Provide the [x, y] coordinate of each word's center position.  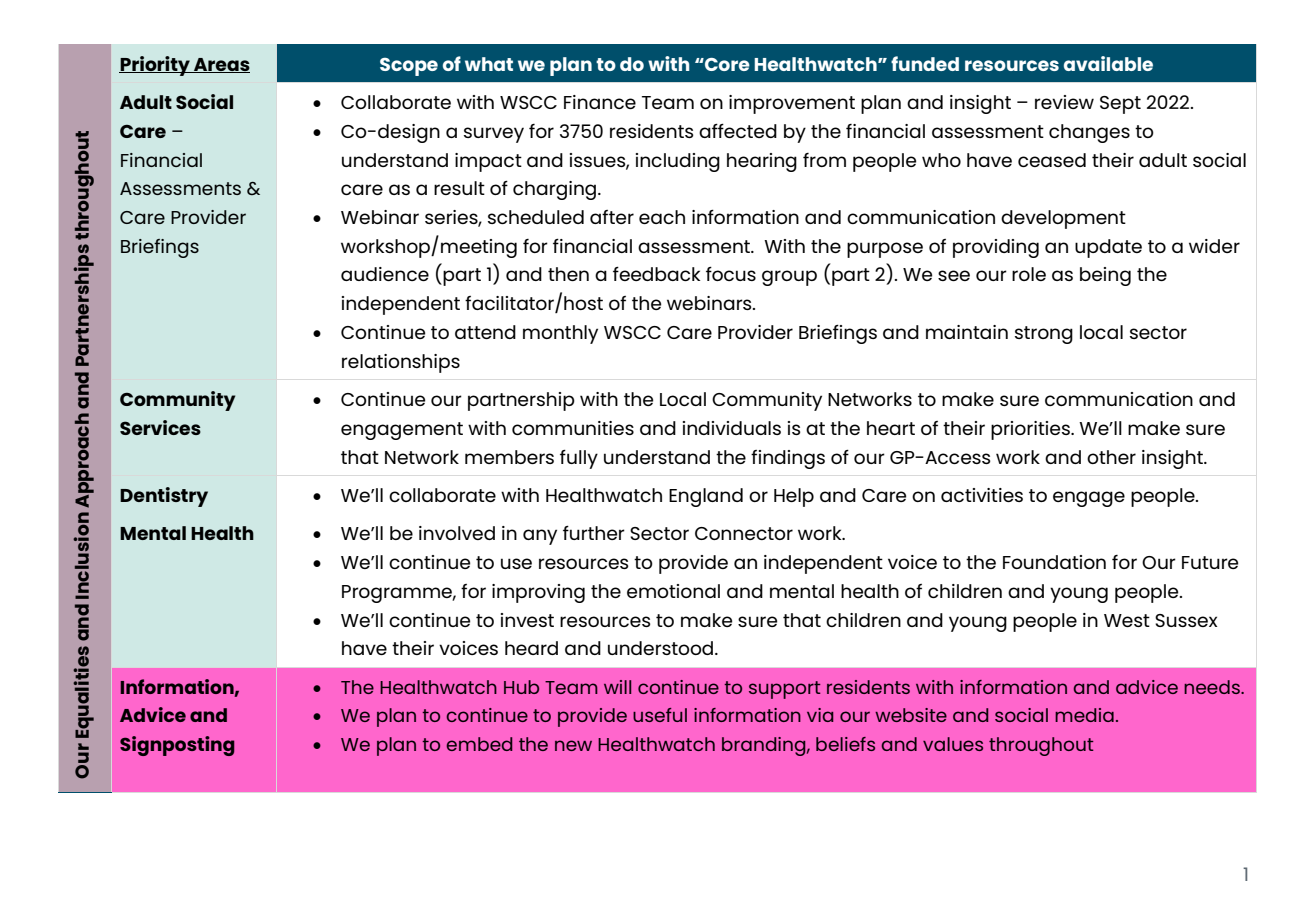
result [459, 188]
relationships [401, 363]
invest [527, 620]
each [662, 217]
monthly [560, 334]
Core [726, 64]
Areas [221, 65]
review [1064, 102]
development [1063, 219]
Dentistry [164, 497]
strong [1044, 335]
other [1111, 457]
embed [479, 744]
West [1127, 620]
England [706, 497]
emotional [673, 591]
